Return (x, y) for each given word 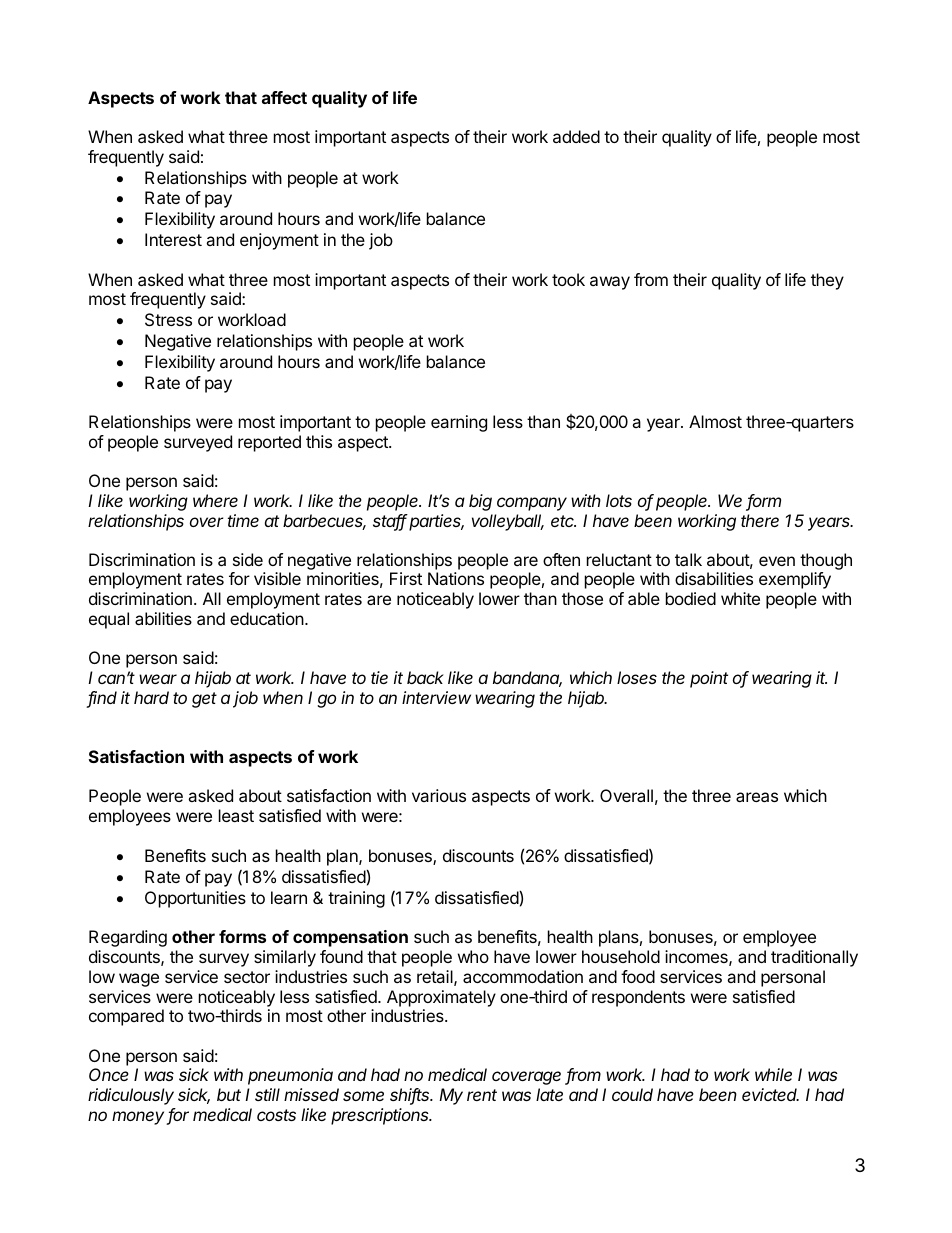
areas (757, 797)
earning (459, 423)
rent (482, 1095)
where (215, 500)
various (439, 795)
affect (284, 97)
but (229, 1094)
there (760, 520)
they (827, 281)
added (576, 136)
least (236, 815)
